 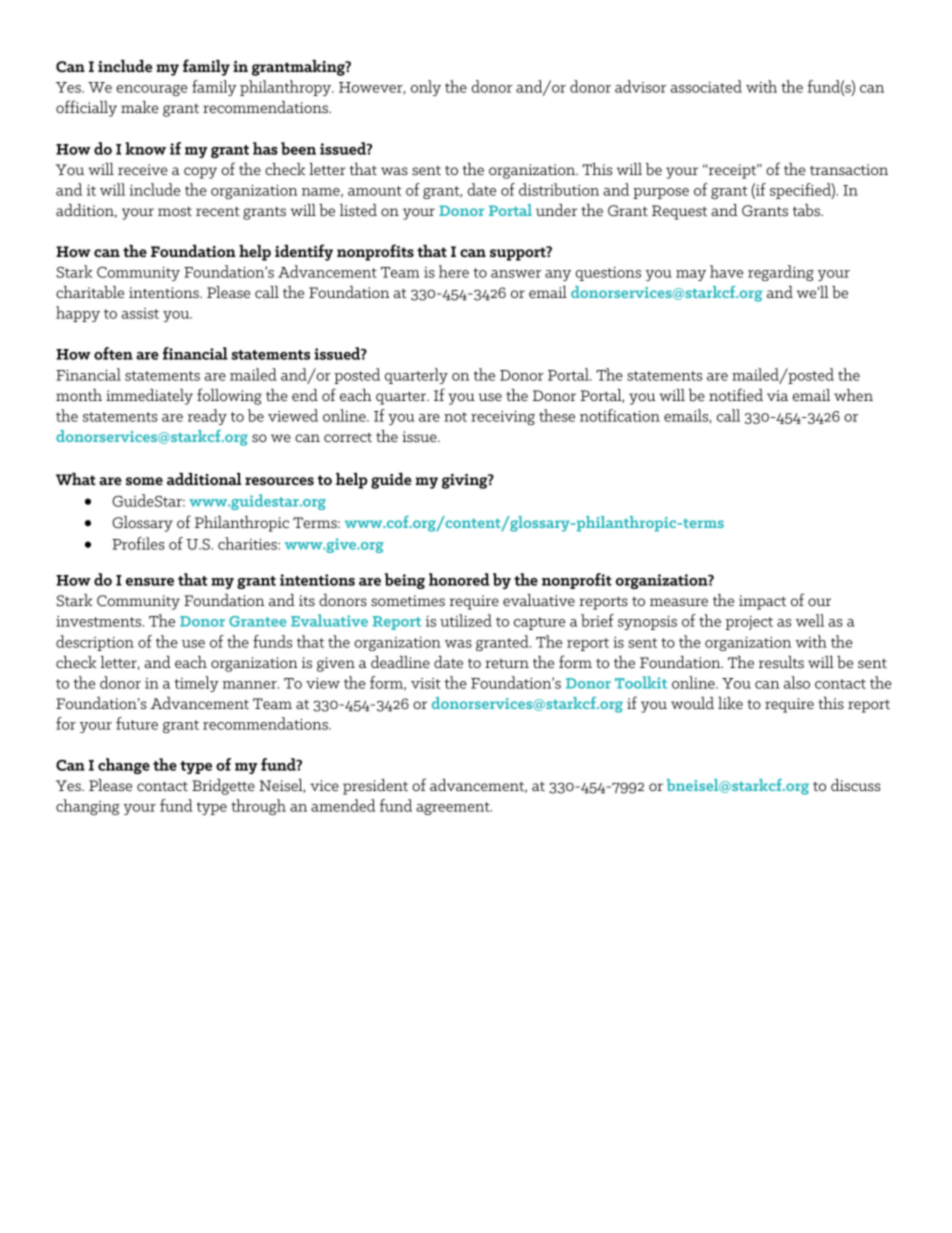 What do you see at coordinates (503, 418) in the screenshot?
I see `receiving` at bounding box center [503, 418].
